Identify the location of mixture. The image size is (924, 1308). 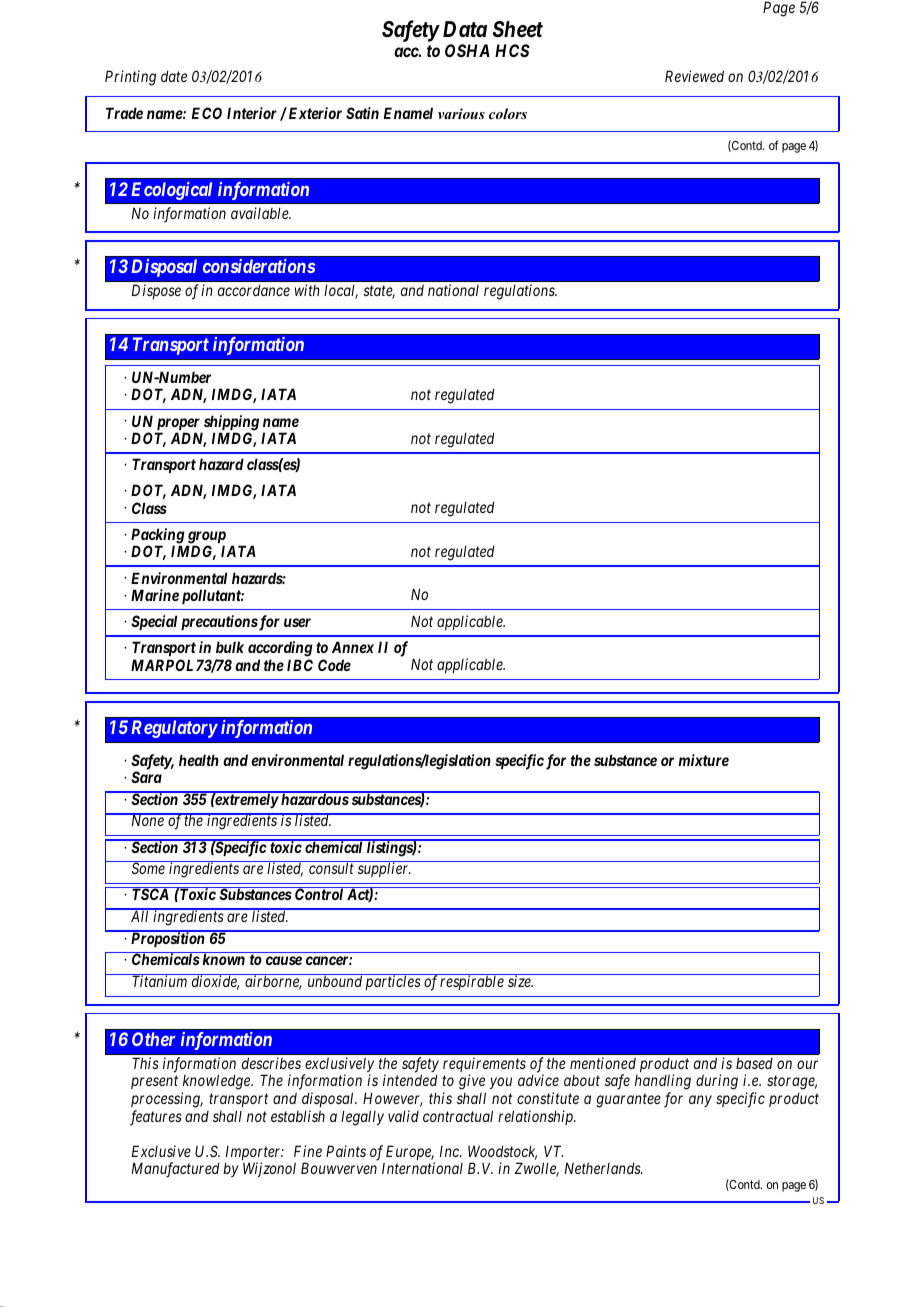
(703, 760).
